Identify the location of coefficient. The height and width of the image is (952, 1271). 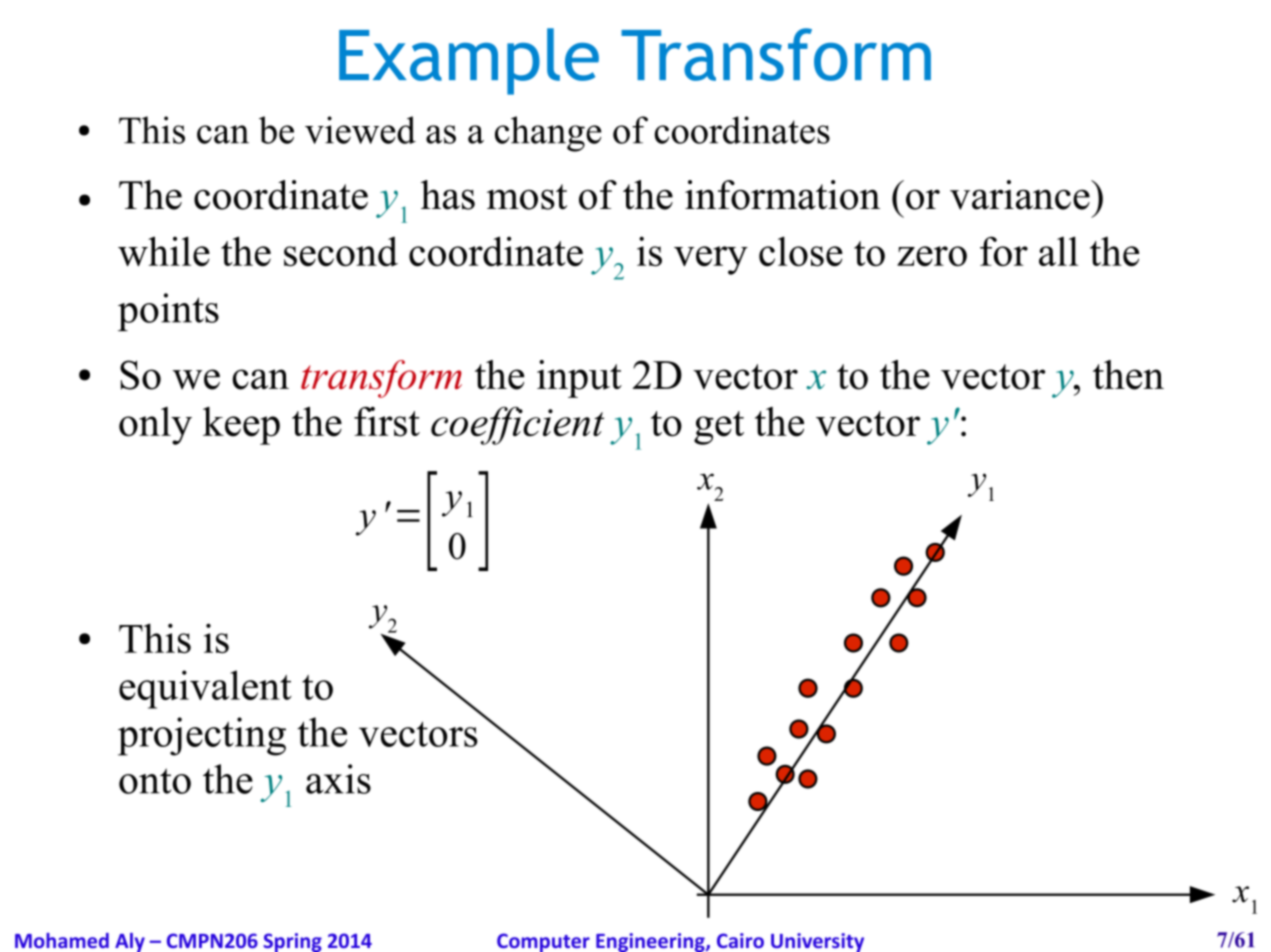
(517, 426).
